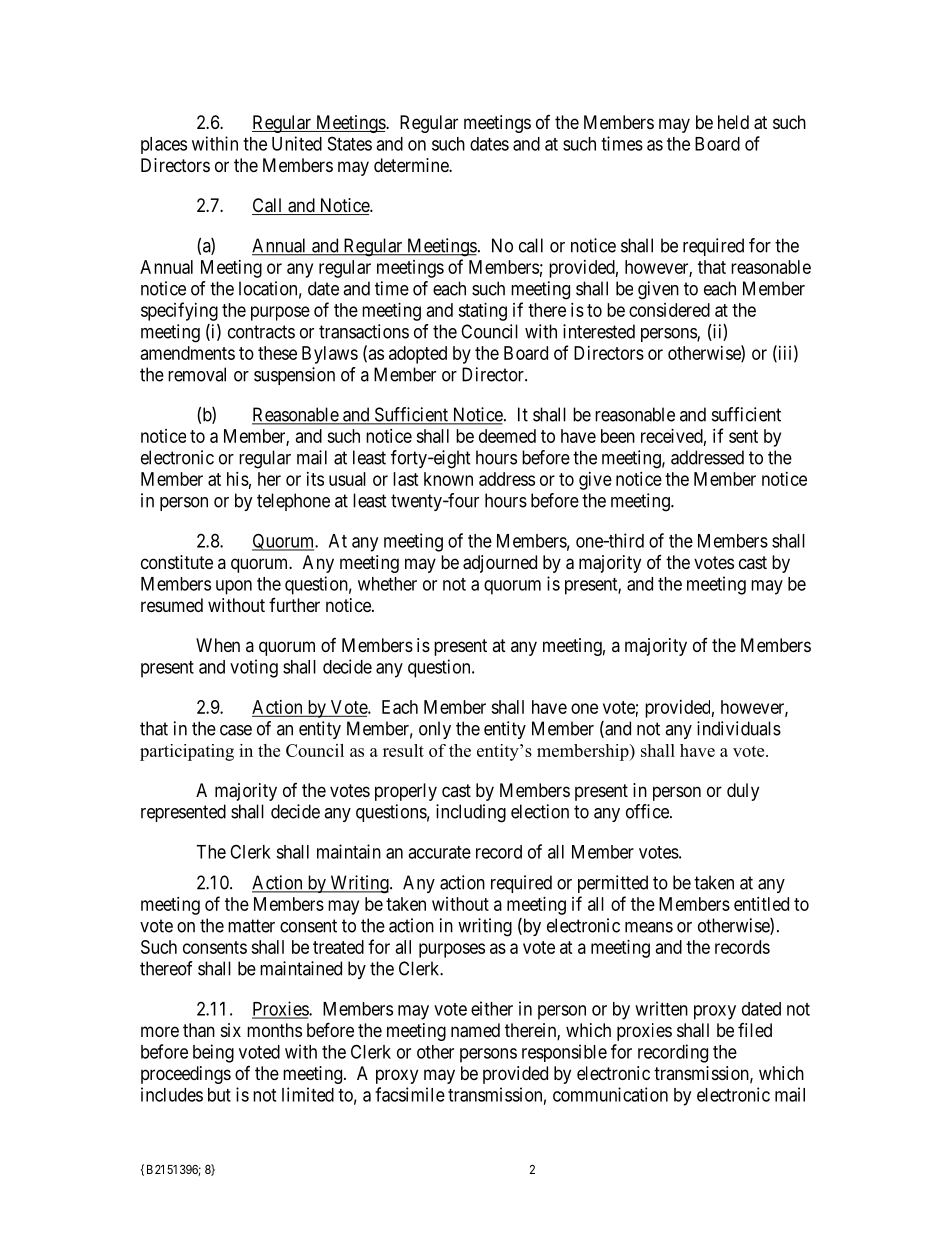  What do you see at coordinates (213, 1053) in the screenshot?
I see `being` at bounding box center [213, 1053].
